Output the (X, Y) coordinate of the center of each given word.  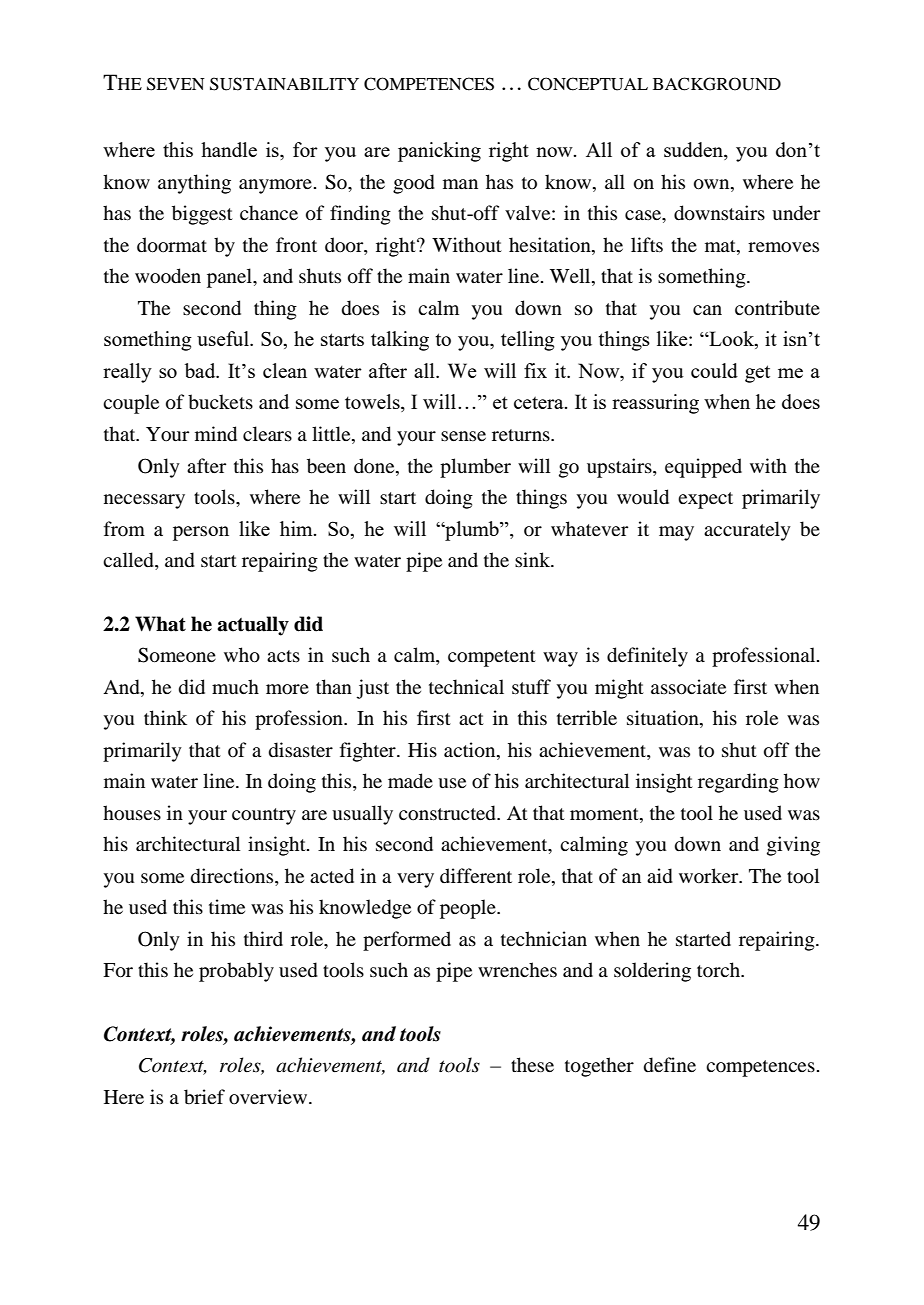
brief (204, 1097)
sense (463, 436)
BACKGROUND (717, 84)
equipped (703, 468)
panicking (439, 152)
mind (216, 434)
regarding (738, 783)
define (670, 1065)
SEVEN (176, 84)
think (165, 717)
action (471, 750)
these (532, 1064)
